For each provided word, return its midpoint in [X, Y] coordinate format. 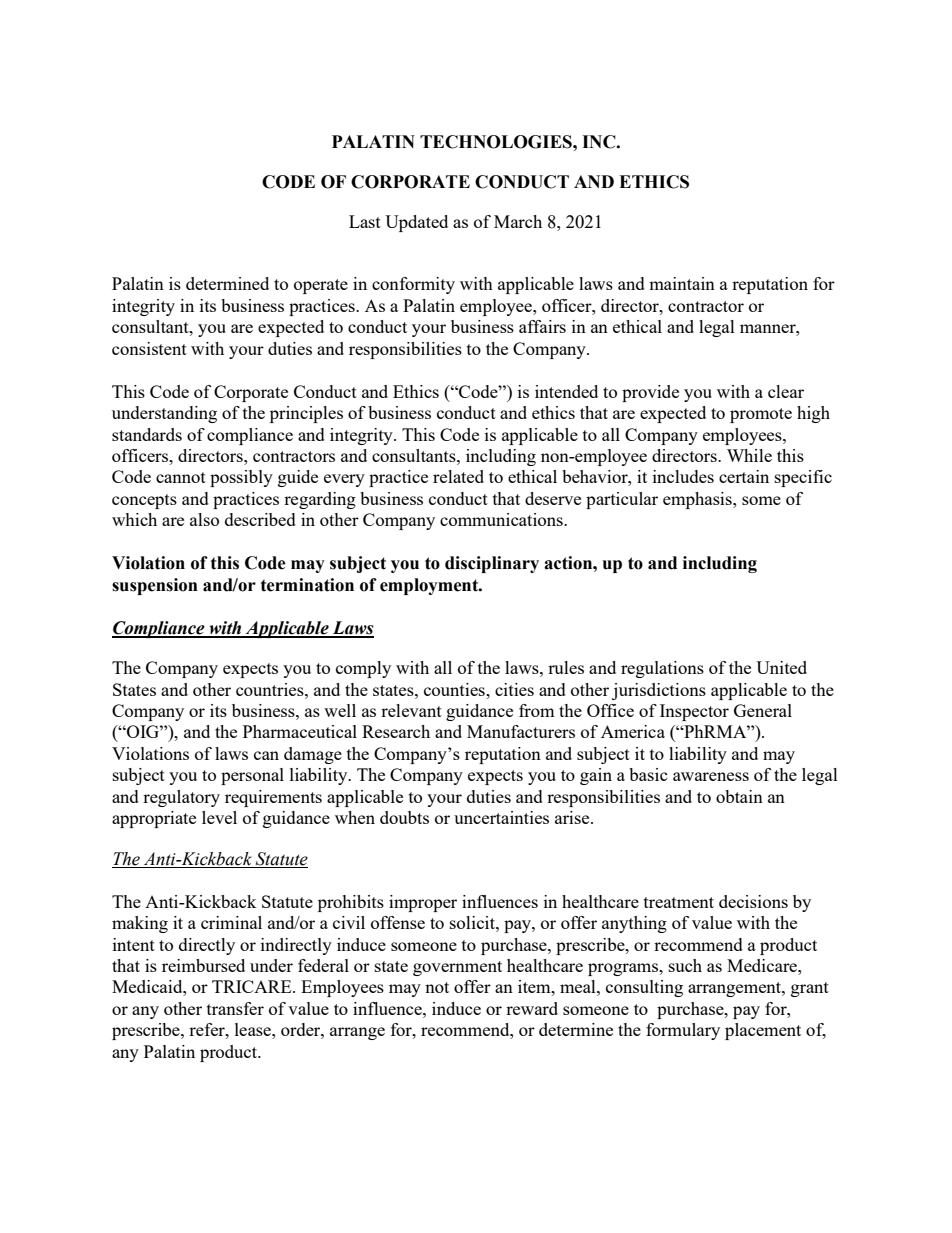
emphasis [698, 500]
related [458, 476]
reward [532, 1008]
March [518, 221]
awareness [711, 776]
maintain [682, 283]
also [204, 519]
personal [252, 776]
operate [321, 286]
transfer [235, 1008]
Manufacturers [521, 731]
